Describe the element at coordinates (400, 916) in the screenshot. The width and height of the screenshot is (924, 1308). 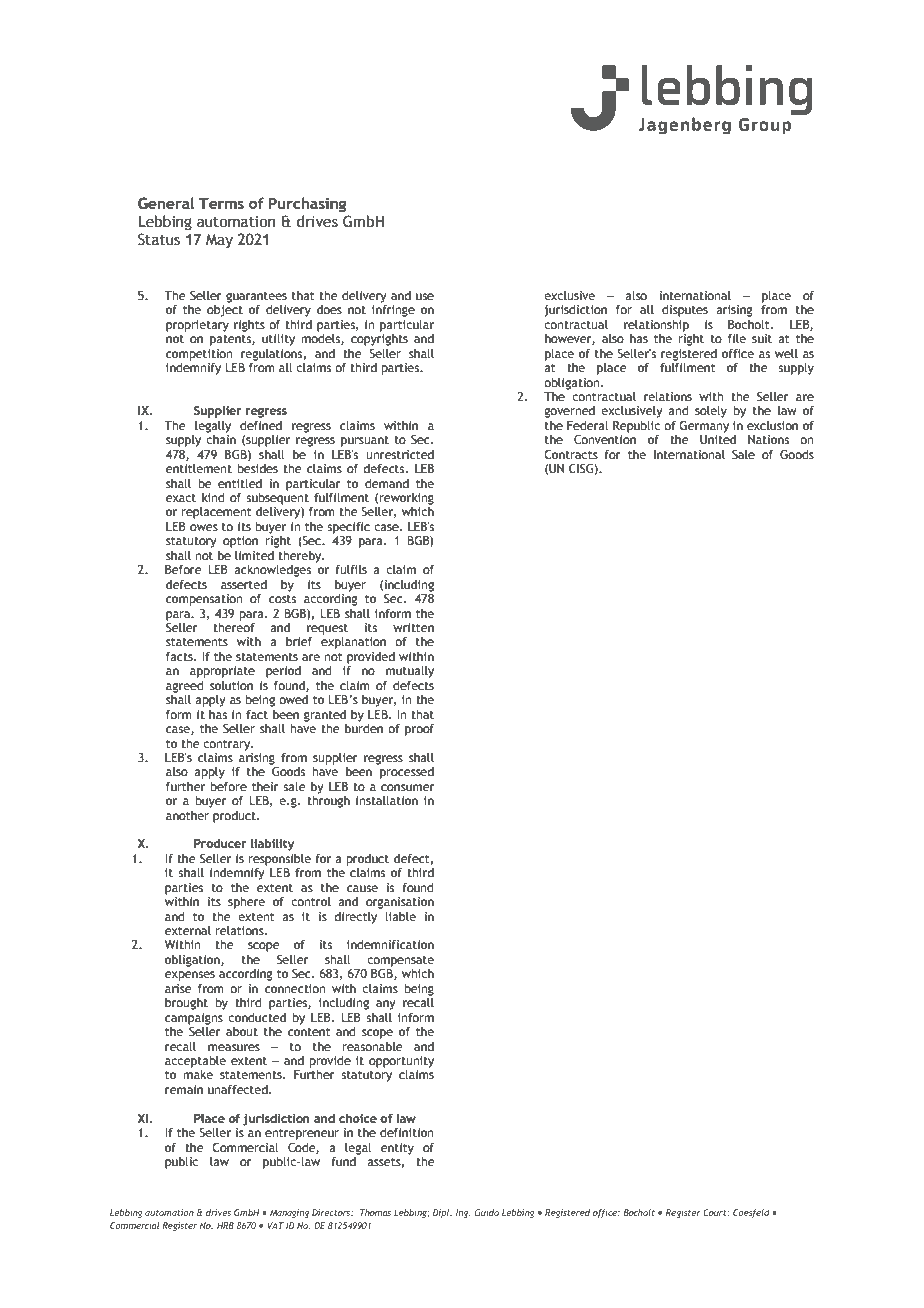
I see `liable` at that location.
